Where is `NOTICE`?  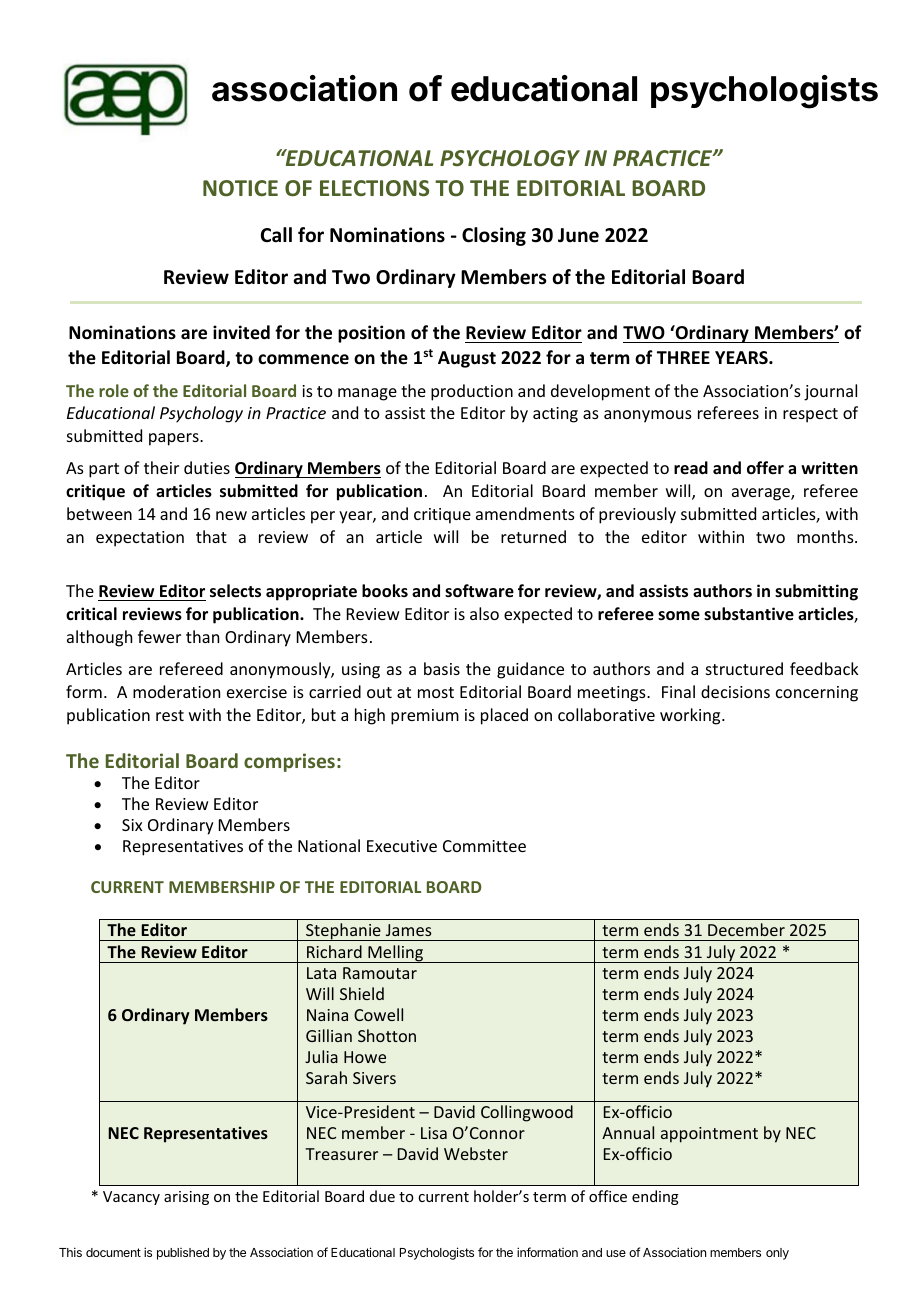
NOTICE is located at coordinates (240, 188).
